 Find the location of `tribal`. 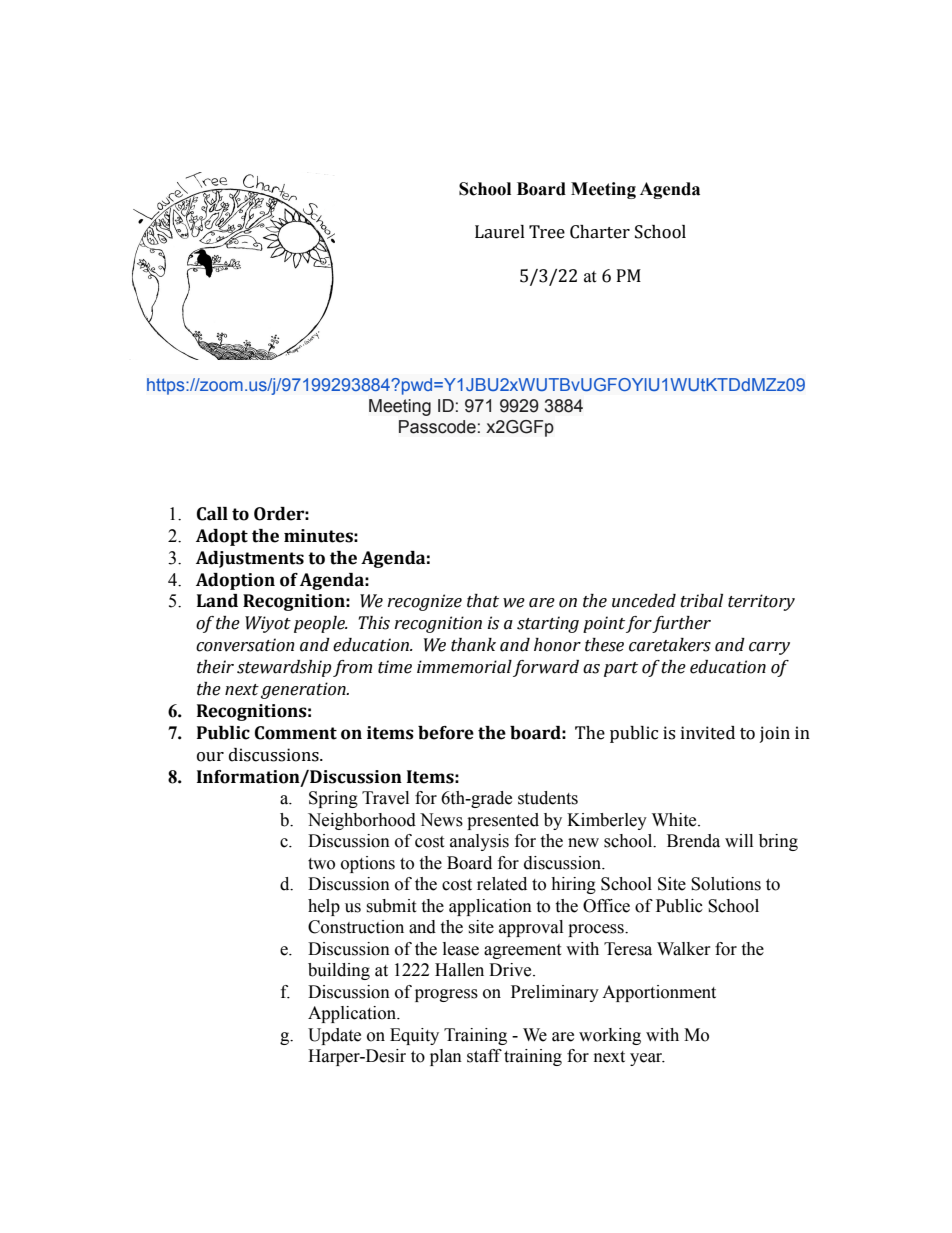

tribal is located at coordinates (701, 601).
